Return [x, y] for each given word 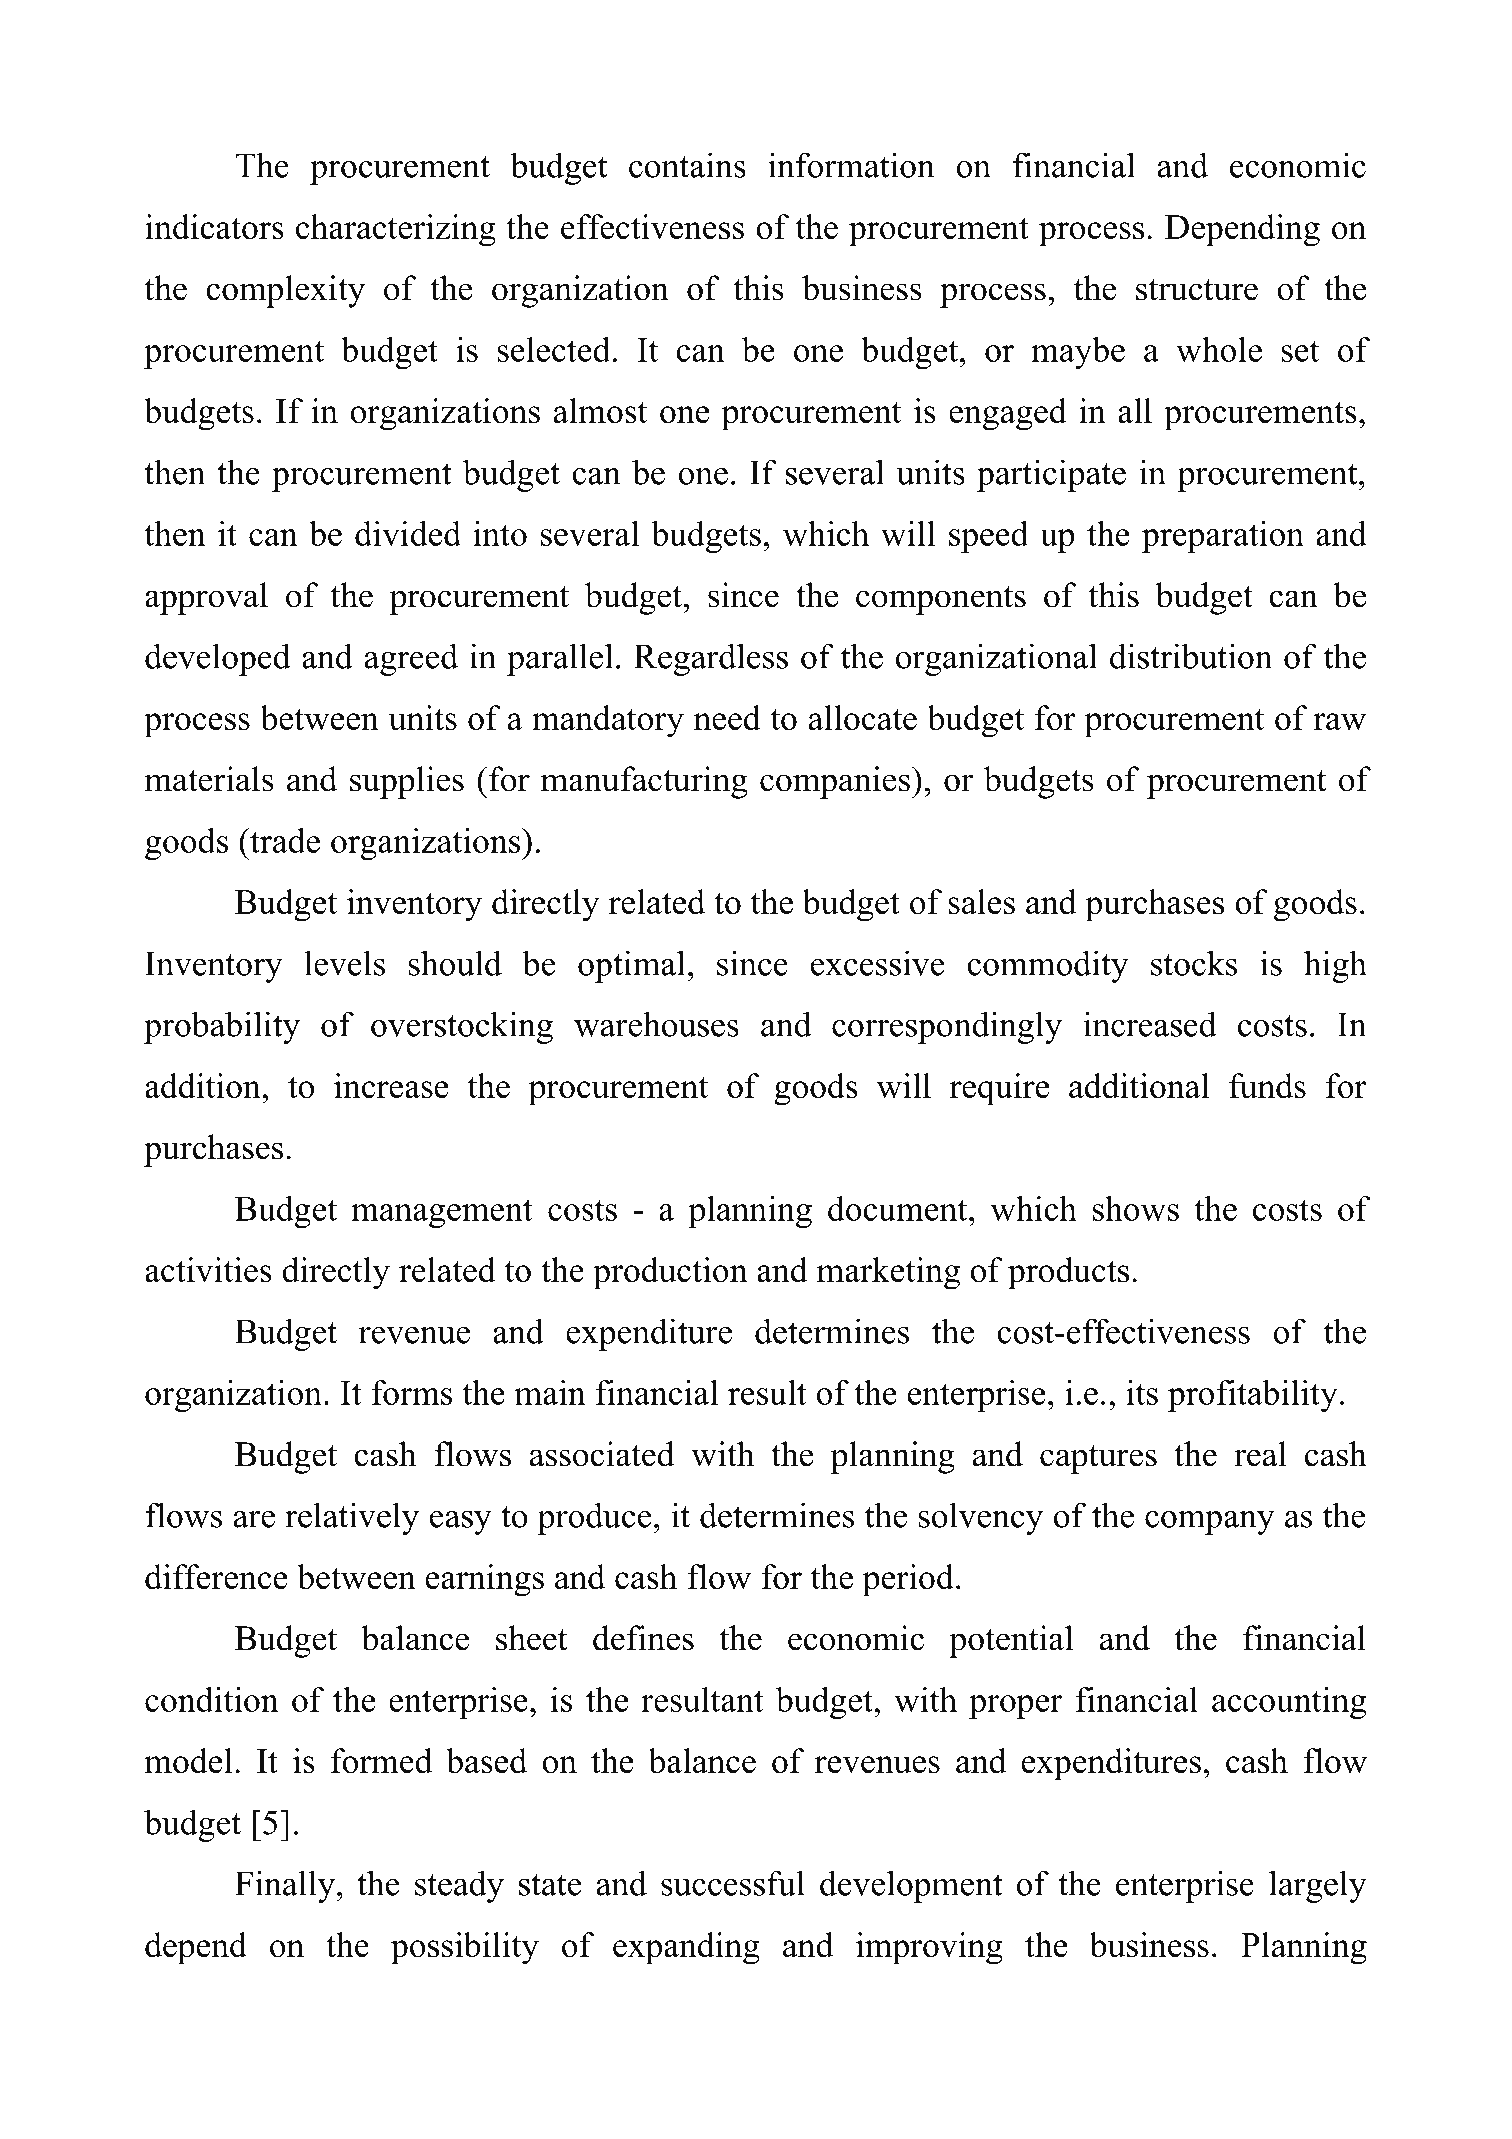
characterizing [396, 230]
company [1210, 1523]
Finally [285, 1886]
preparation [1223, 537]
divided [408, 533]
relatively [352, 1518]
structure [1197, 290]
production [670, 1273]
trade [284, 840]
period [908, 1580]
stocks [1194, 963]
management [442, 1213]
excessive [878, 963]
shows [1136, 1208]
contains [687, 165]
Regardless [711, 659]
